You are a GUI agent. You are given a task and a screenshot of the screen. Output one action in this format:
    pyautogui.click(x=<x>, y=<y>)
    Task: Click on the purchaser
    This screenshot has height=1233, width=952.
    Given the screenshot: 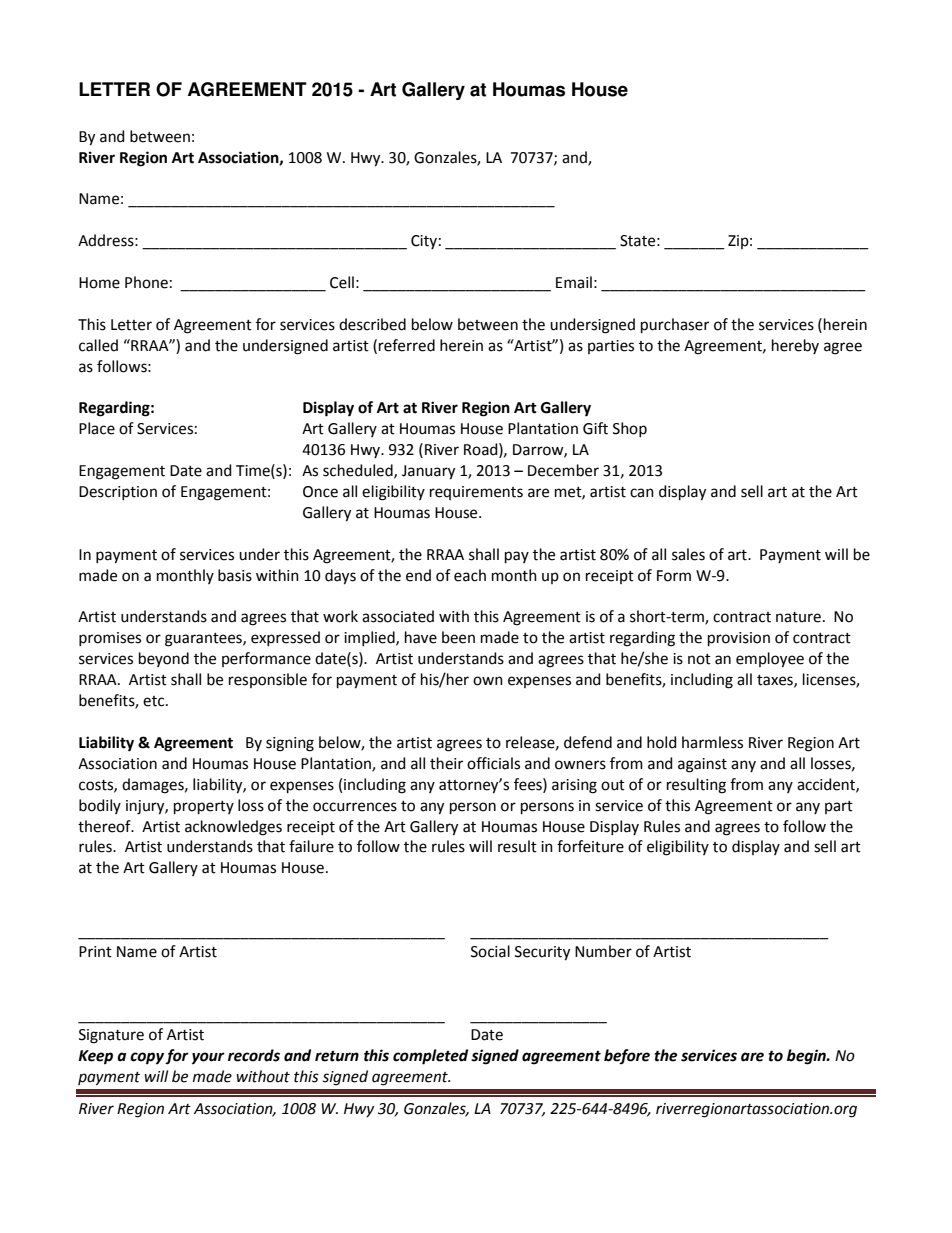 What is the action you would take?
    pyautogui.click(x=675, y=325)
